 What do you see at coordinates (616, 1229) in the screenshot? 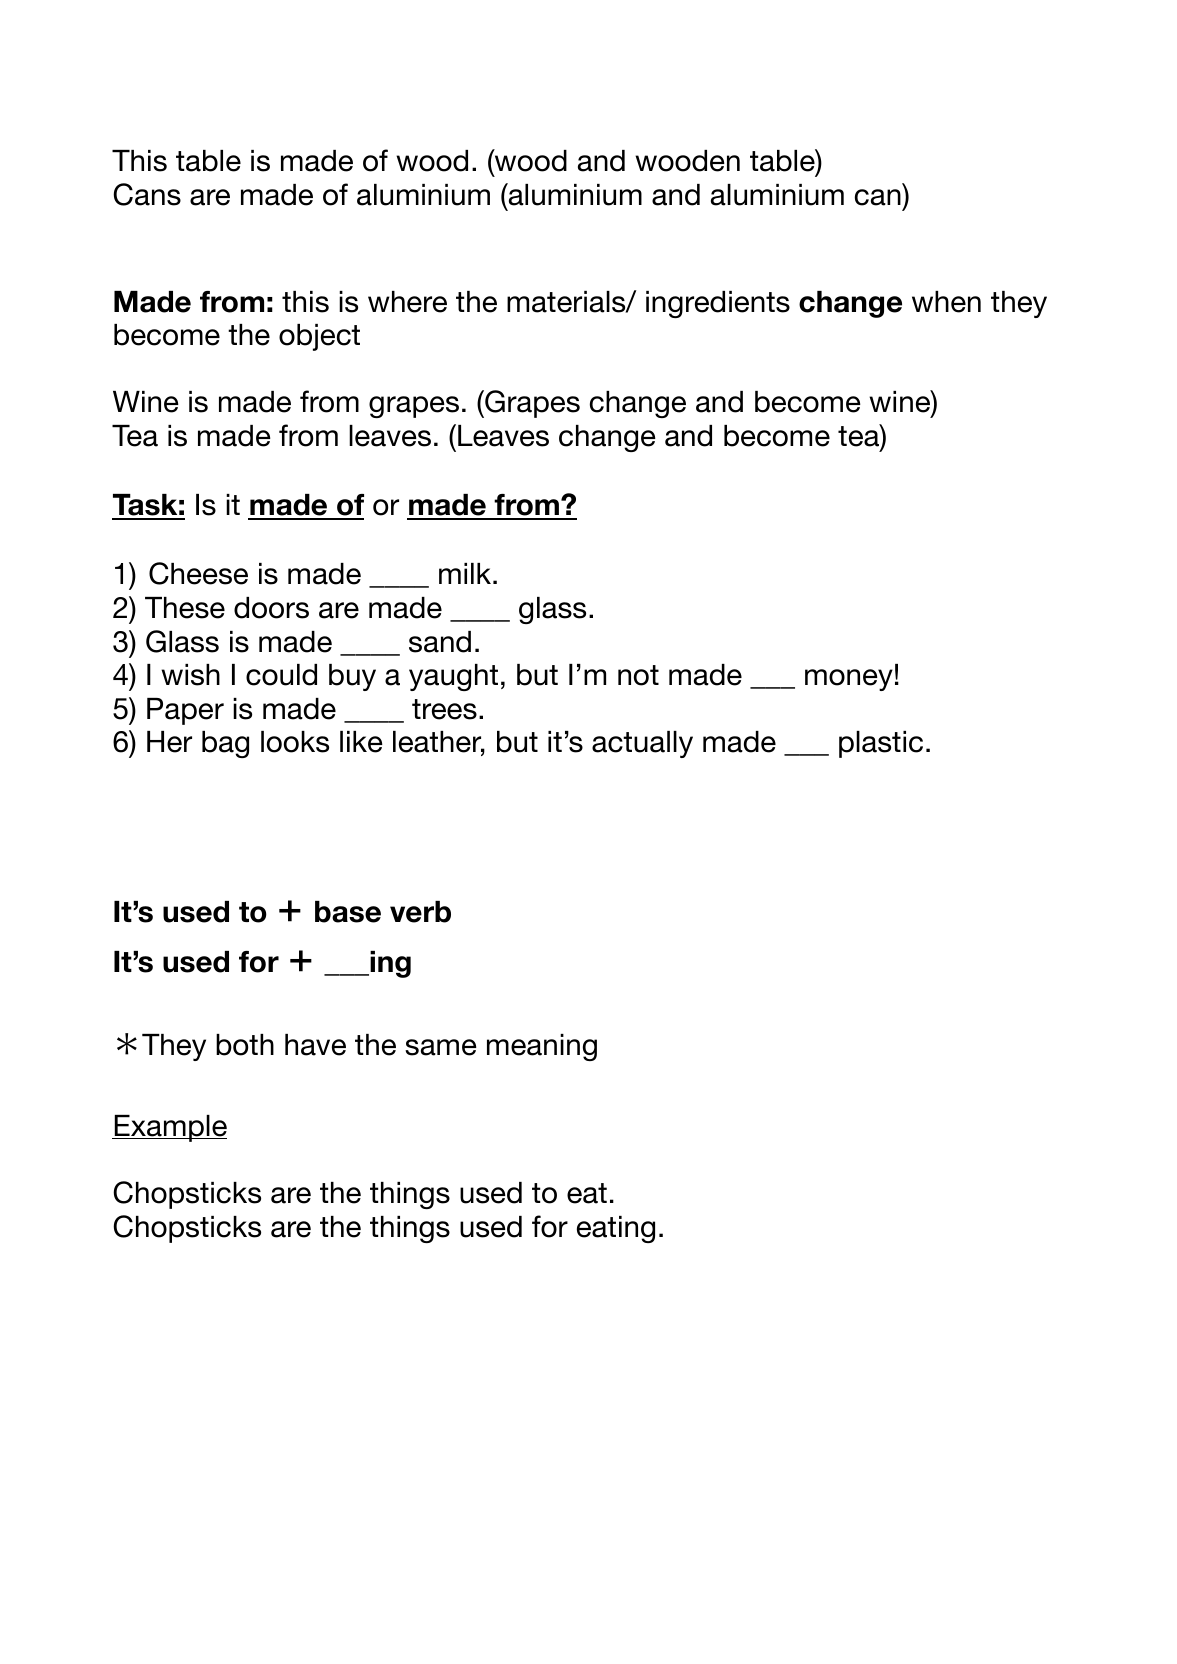
I see `eating` at bounding box center [616, 1229].
